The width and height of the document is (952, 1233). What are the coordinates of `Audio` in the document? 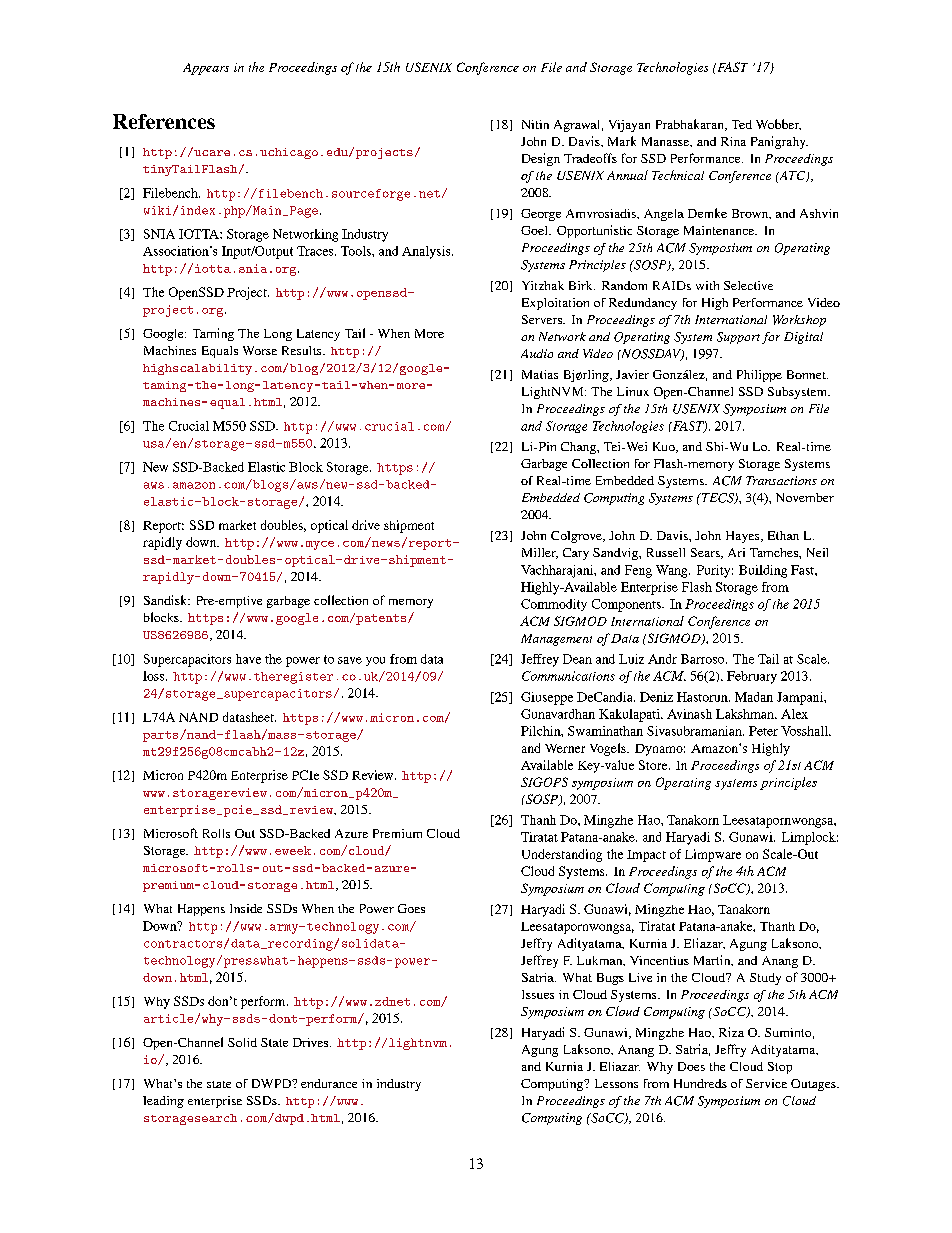 It's located at (537, 353).
